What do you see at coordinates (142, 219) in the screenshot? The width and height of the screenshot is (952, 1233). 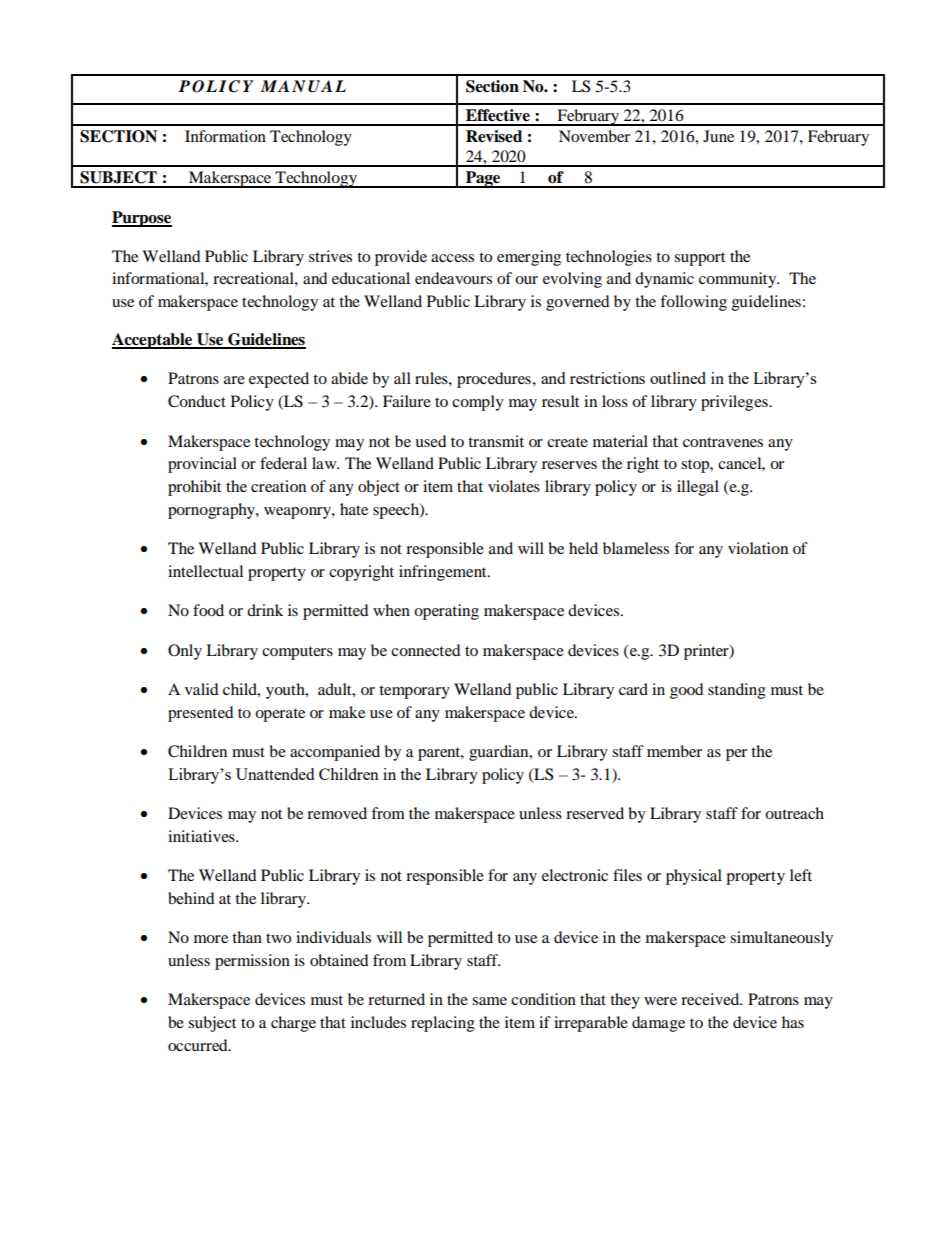 I see `Purpose` at bounding box center [142, 219].
